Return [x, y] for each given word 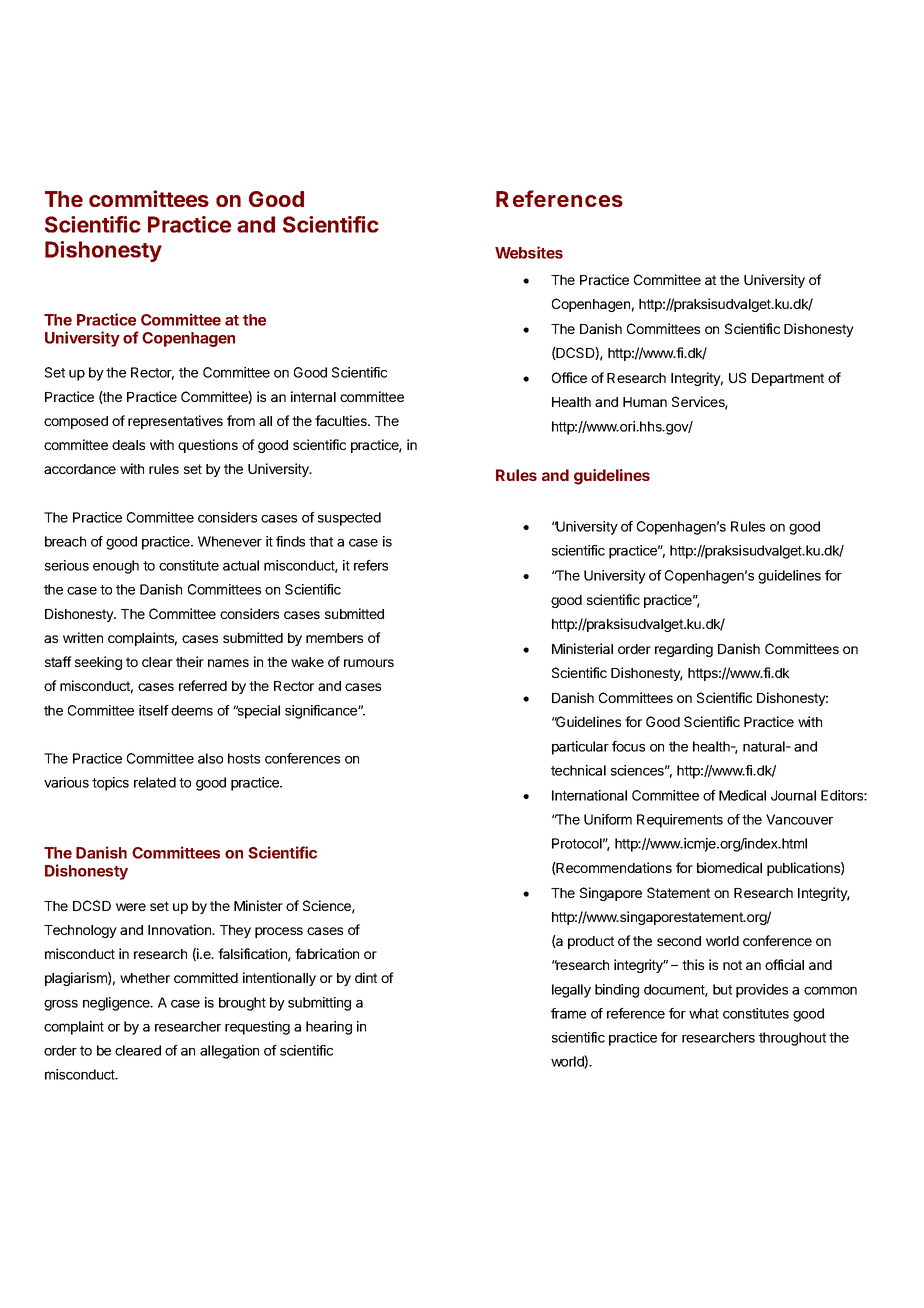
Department [788, 379]
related [155, 782]
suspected [349, 519]
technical [578, 770]
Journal [793, 795]
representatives [175, 422]
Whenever [230, 541]
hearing [329, 1028]
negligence [117, 1004]
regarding [684, 650]
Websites [529, 252]
